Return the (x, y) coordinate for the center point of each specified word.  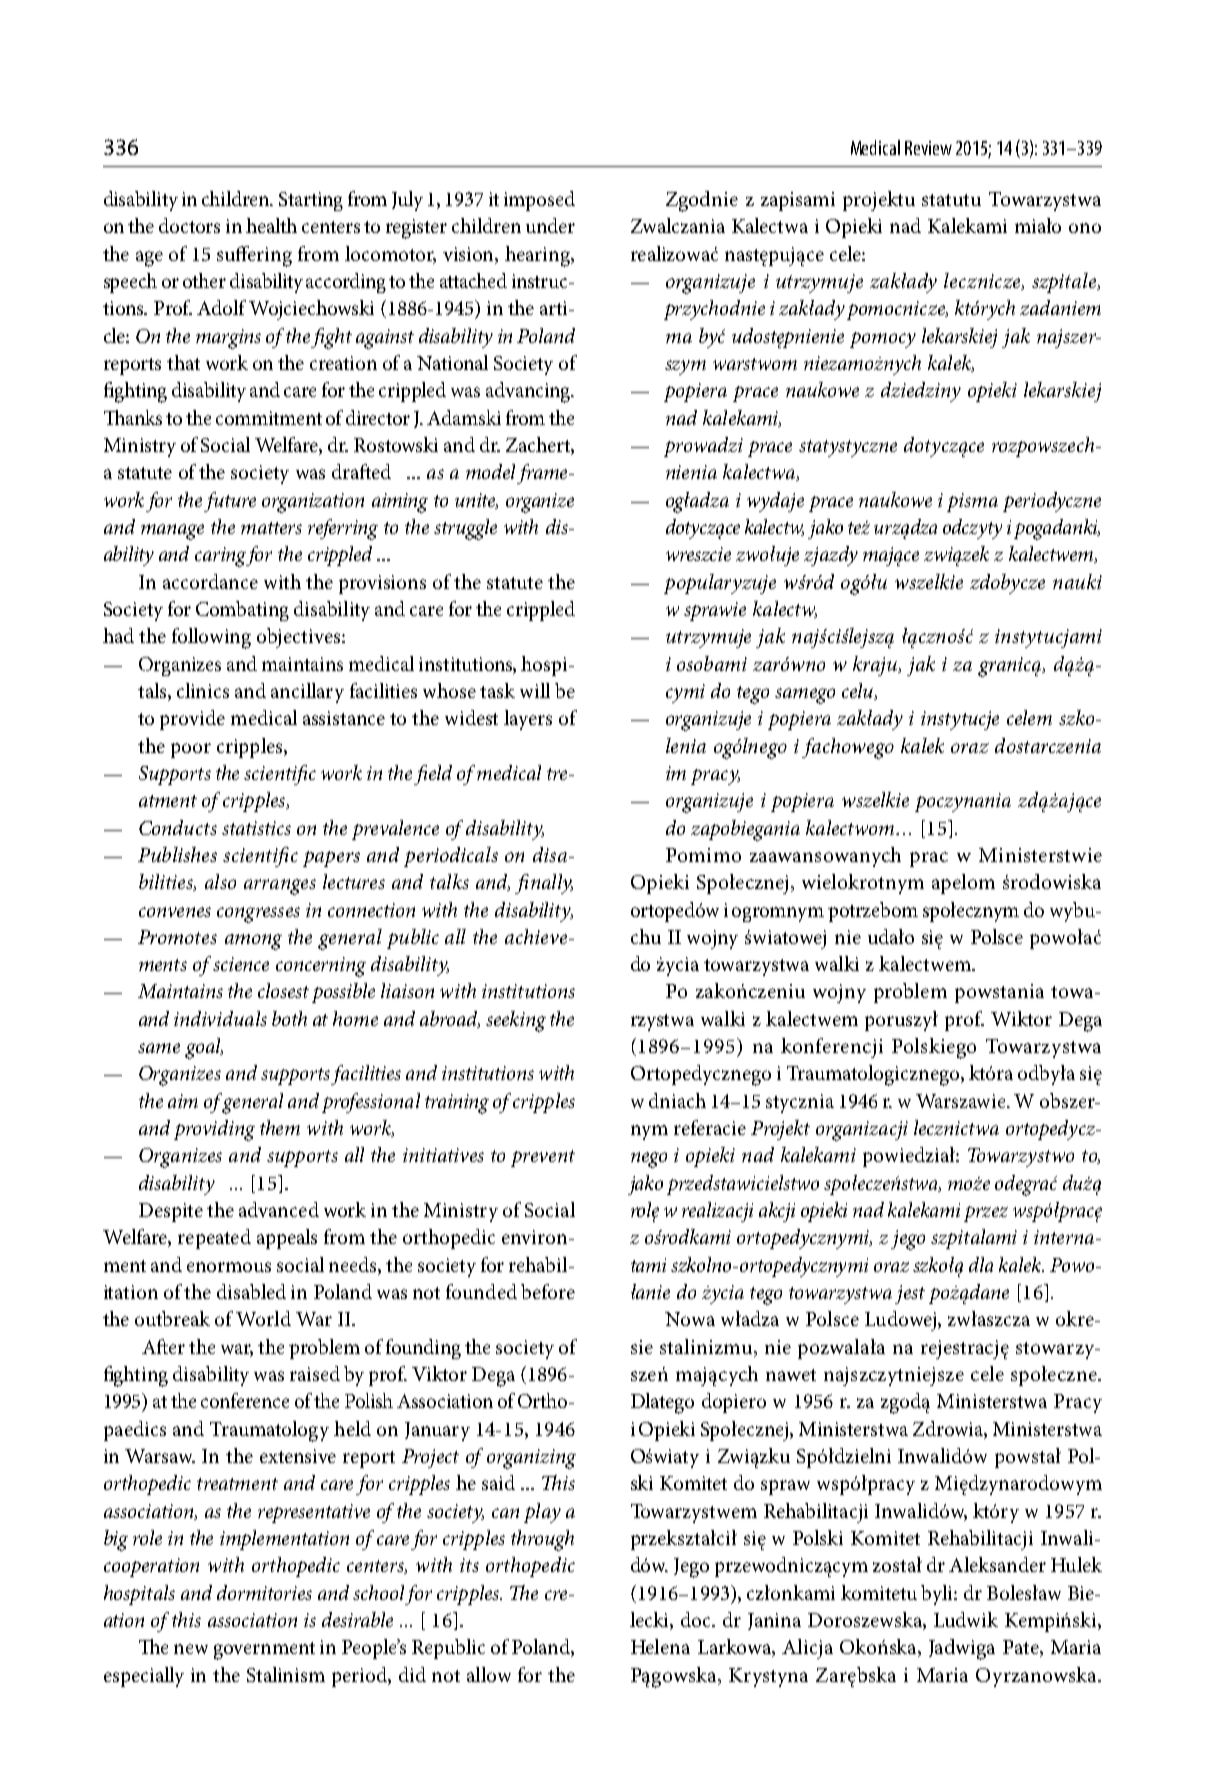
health (271, 225)
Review (928, 148)
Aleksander (997, 1564)
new (191, 1649)
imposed (539, 201)
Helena (660, 1646)
